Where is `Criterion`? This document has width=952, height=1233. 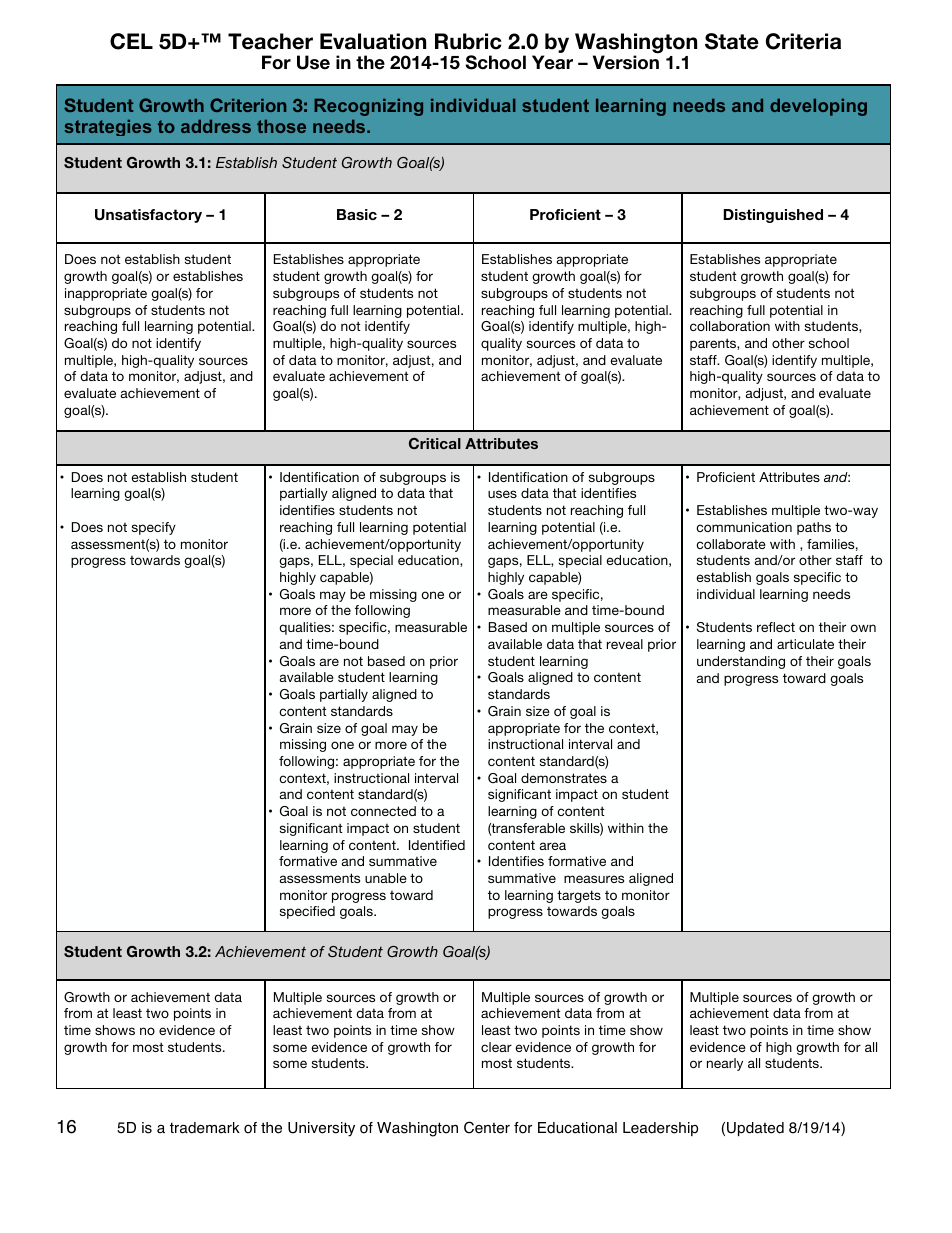
Criterion is located at coordinates (248, 105).
